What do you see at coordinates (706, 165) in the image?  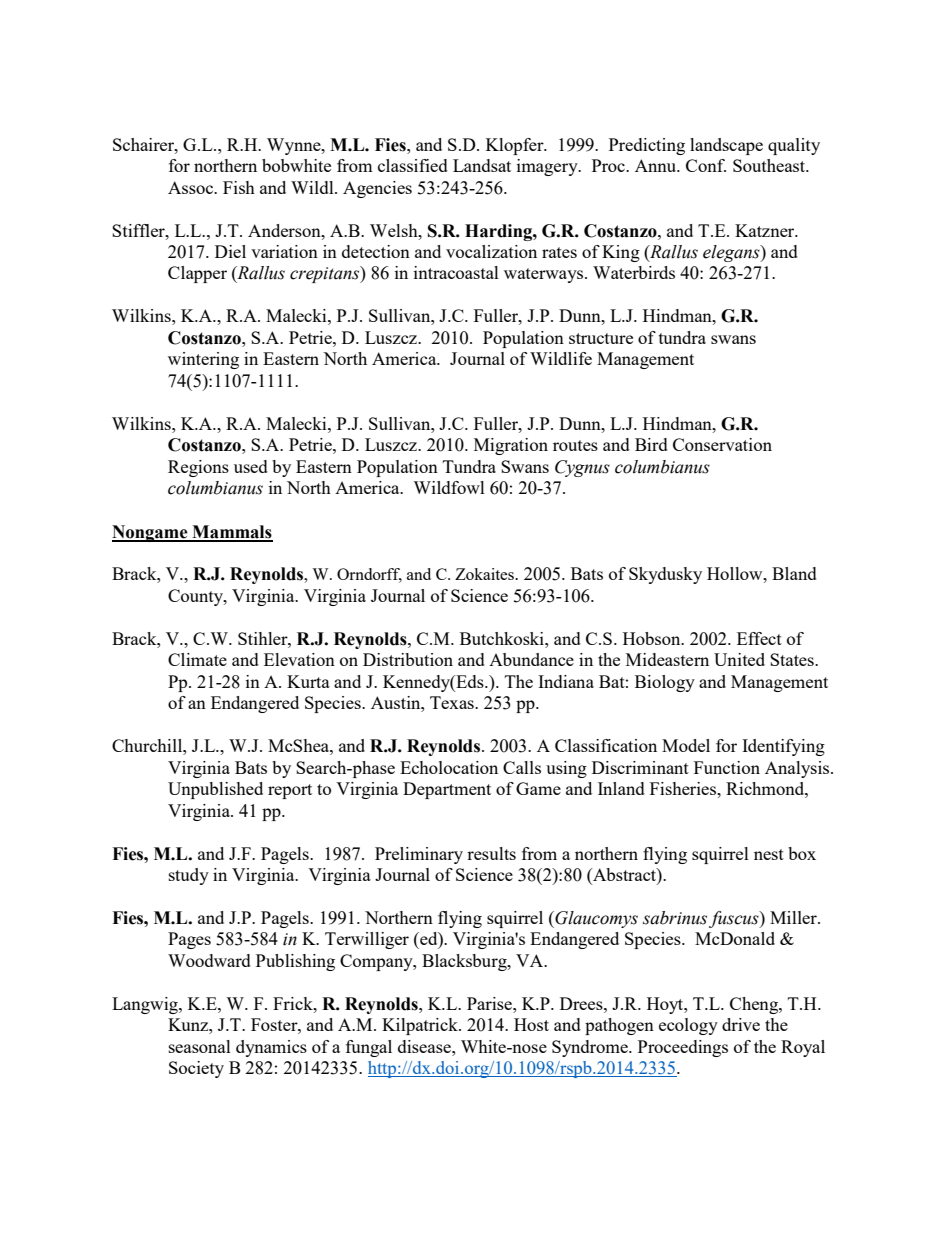 I see `Conf` at bounding box center [706, 165].
